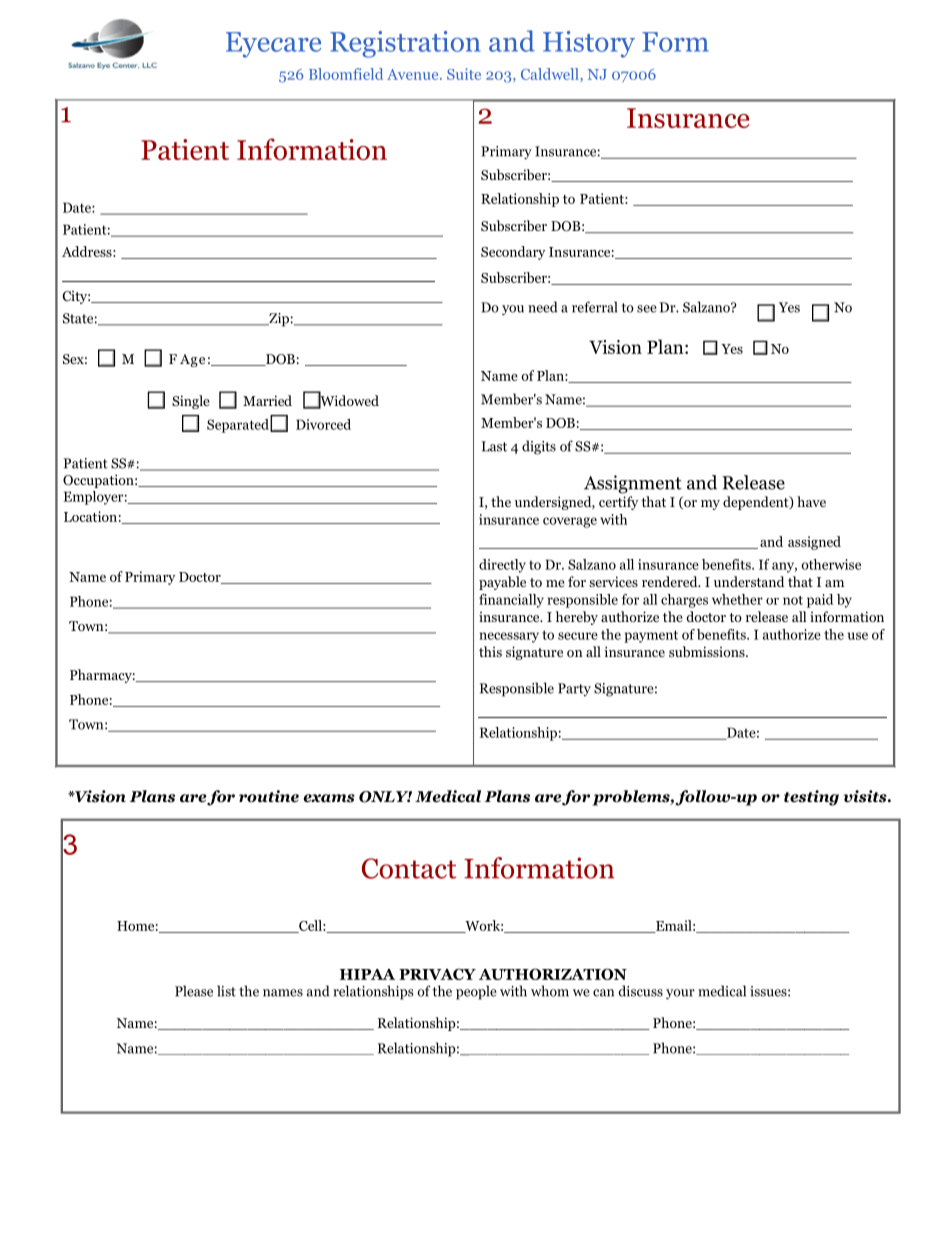  Describe the element at coordinates (589, 44) in the document. I see `History` at that location.
